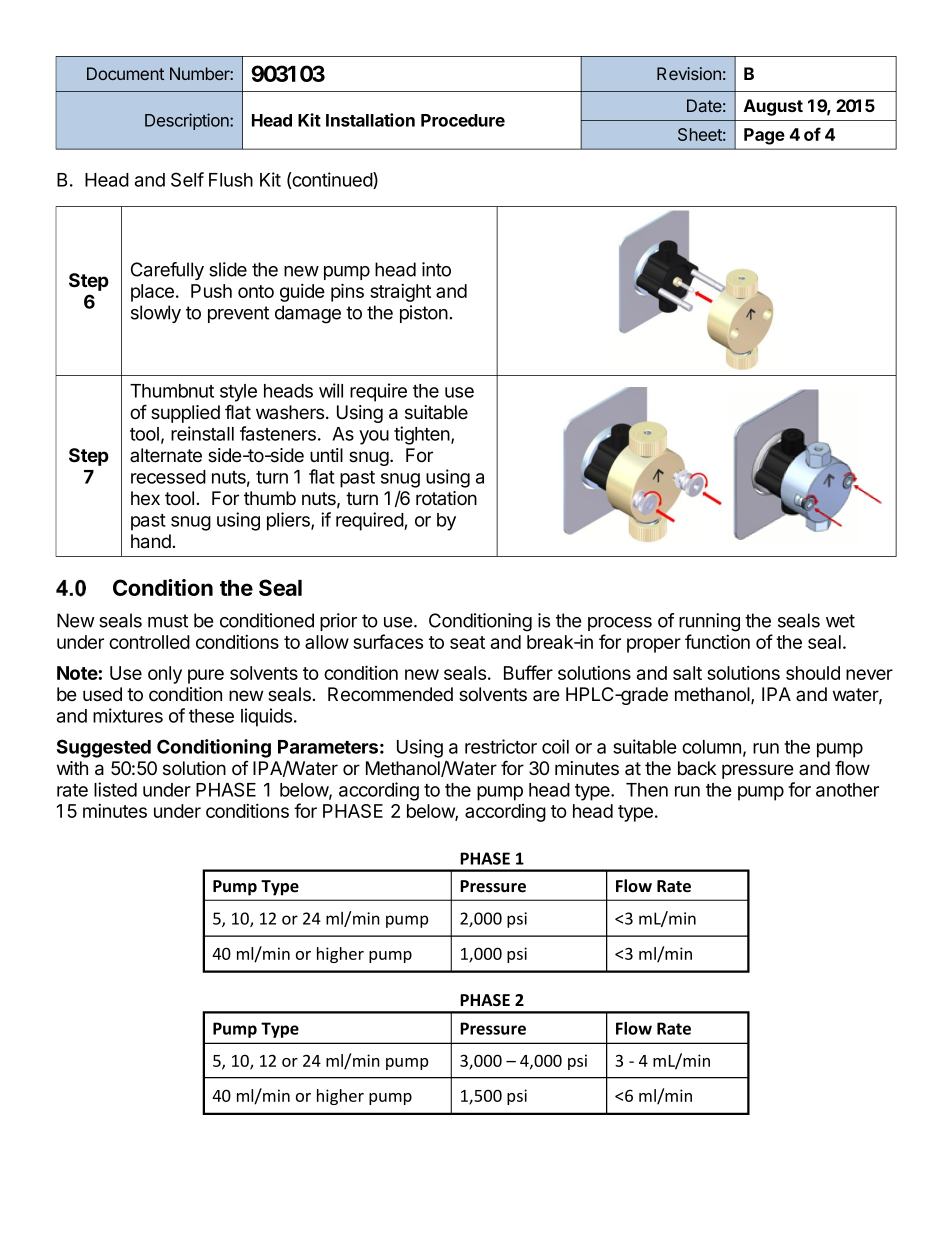  I want to click on August, so click(773, 107).
